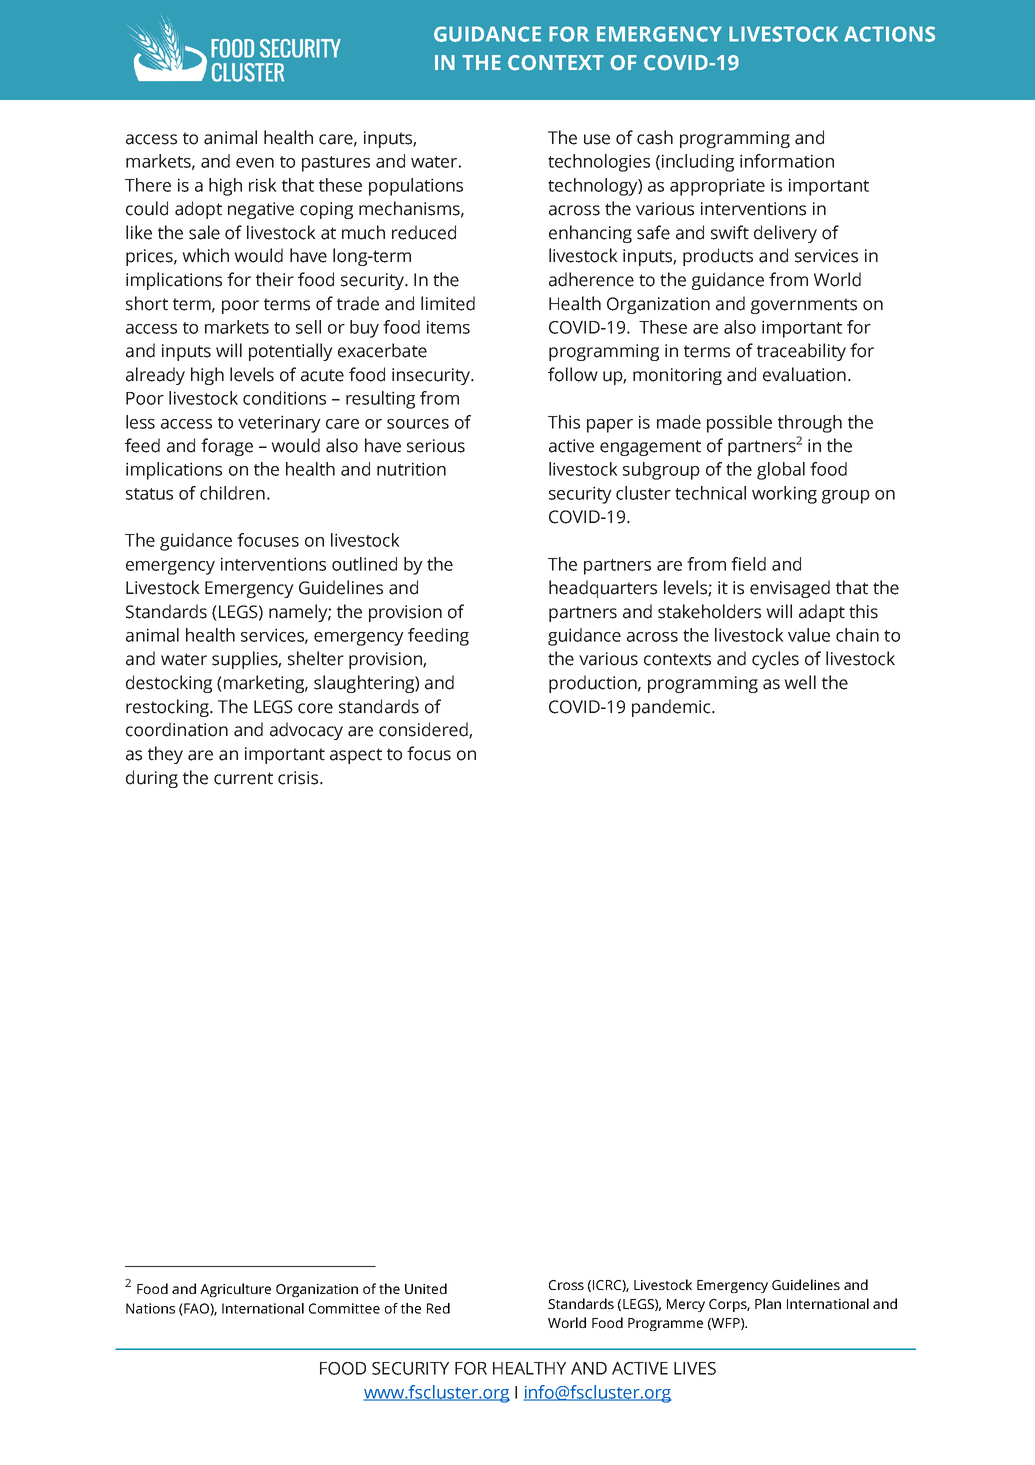  Describe the element at coordinates (424, 730) in the page. I see `considered` at that location.
